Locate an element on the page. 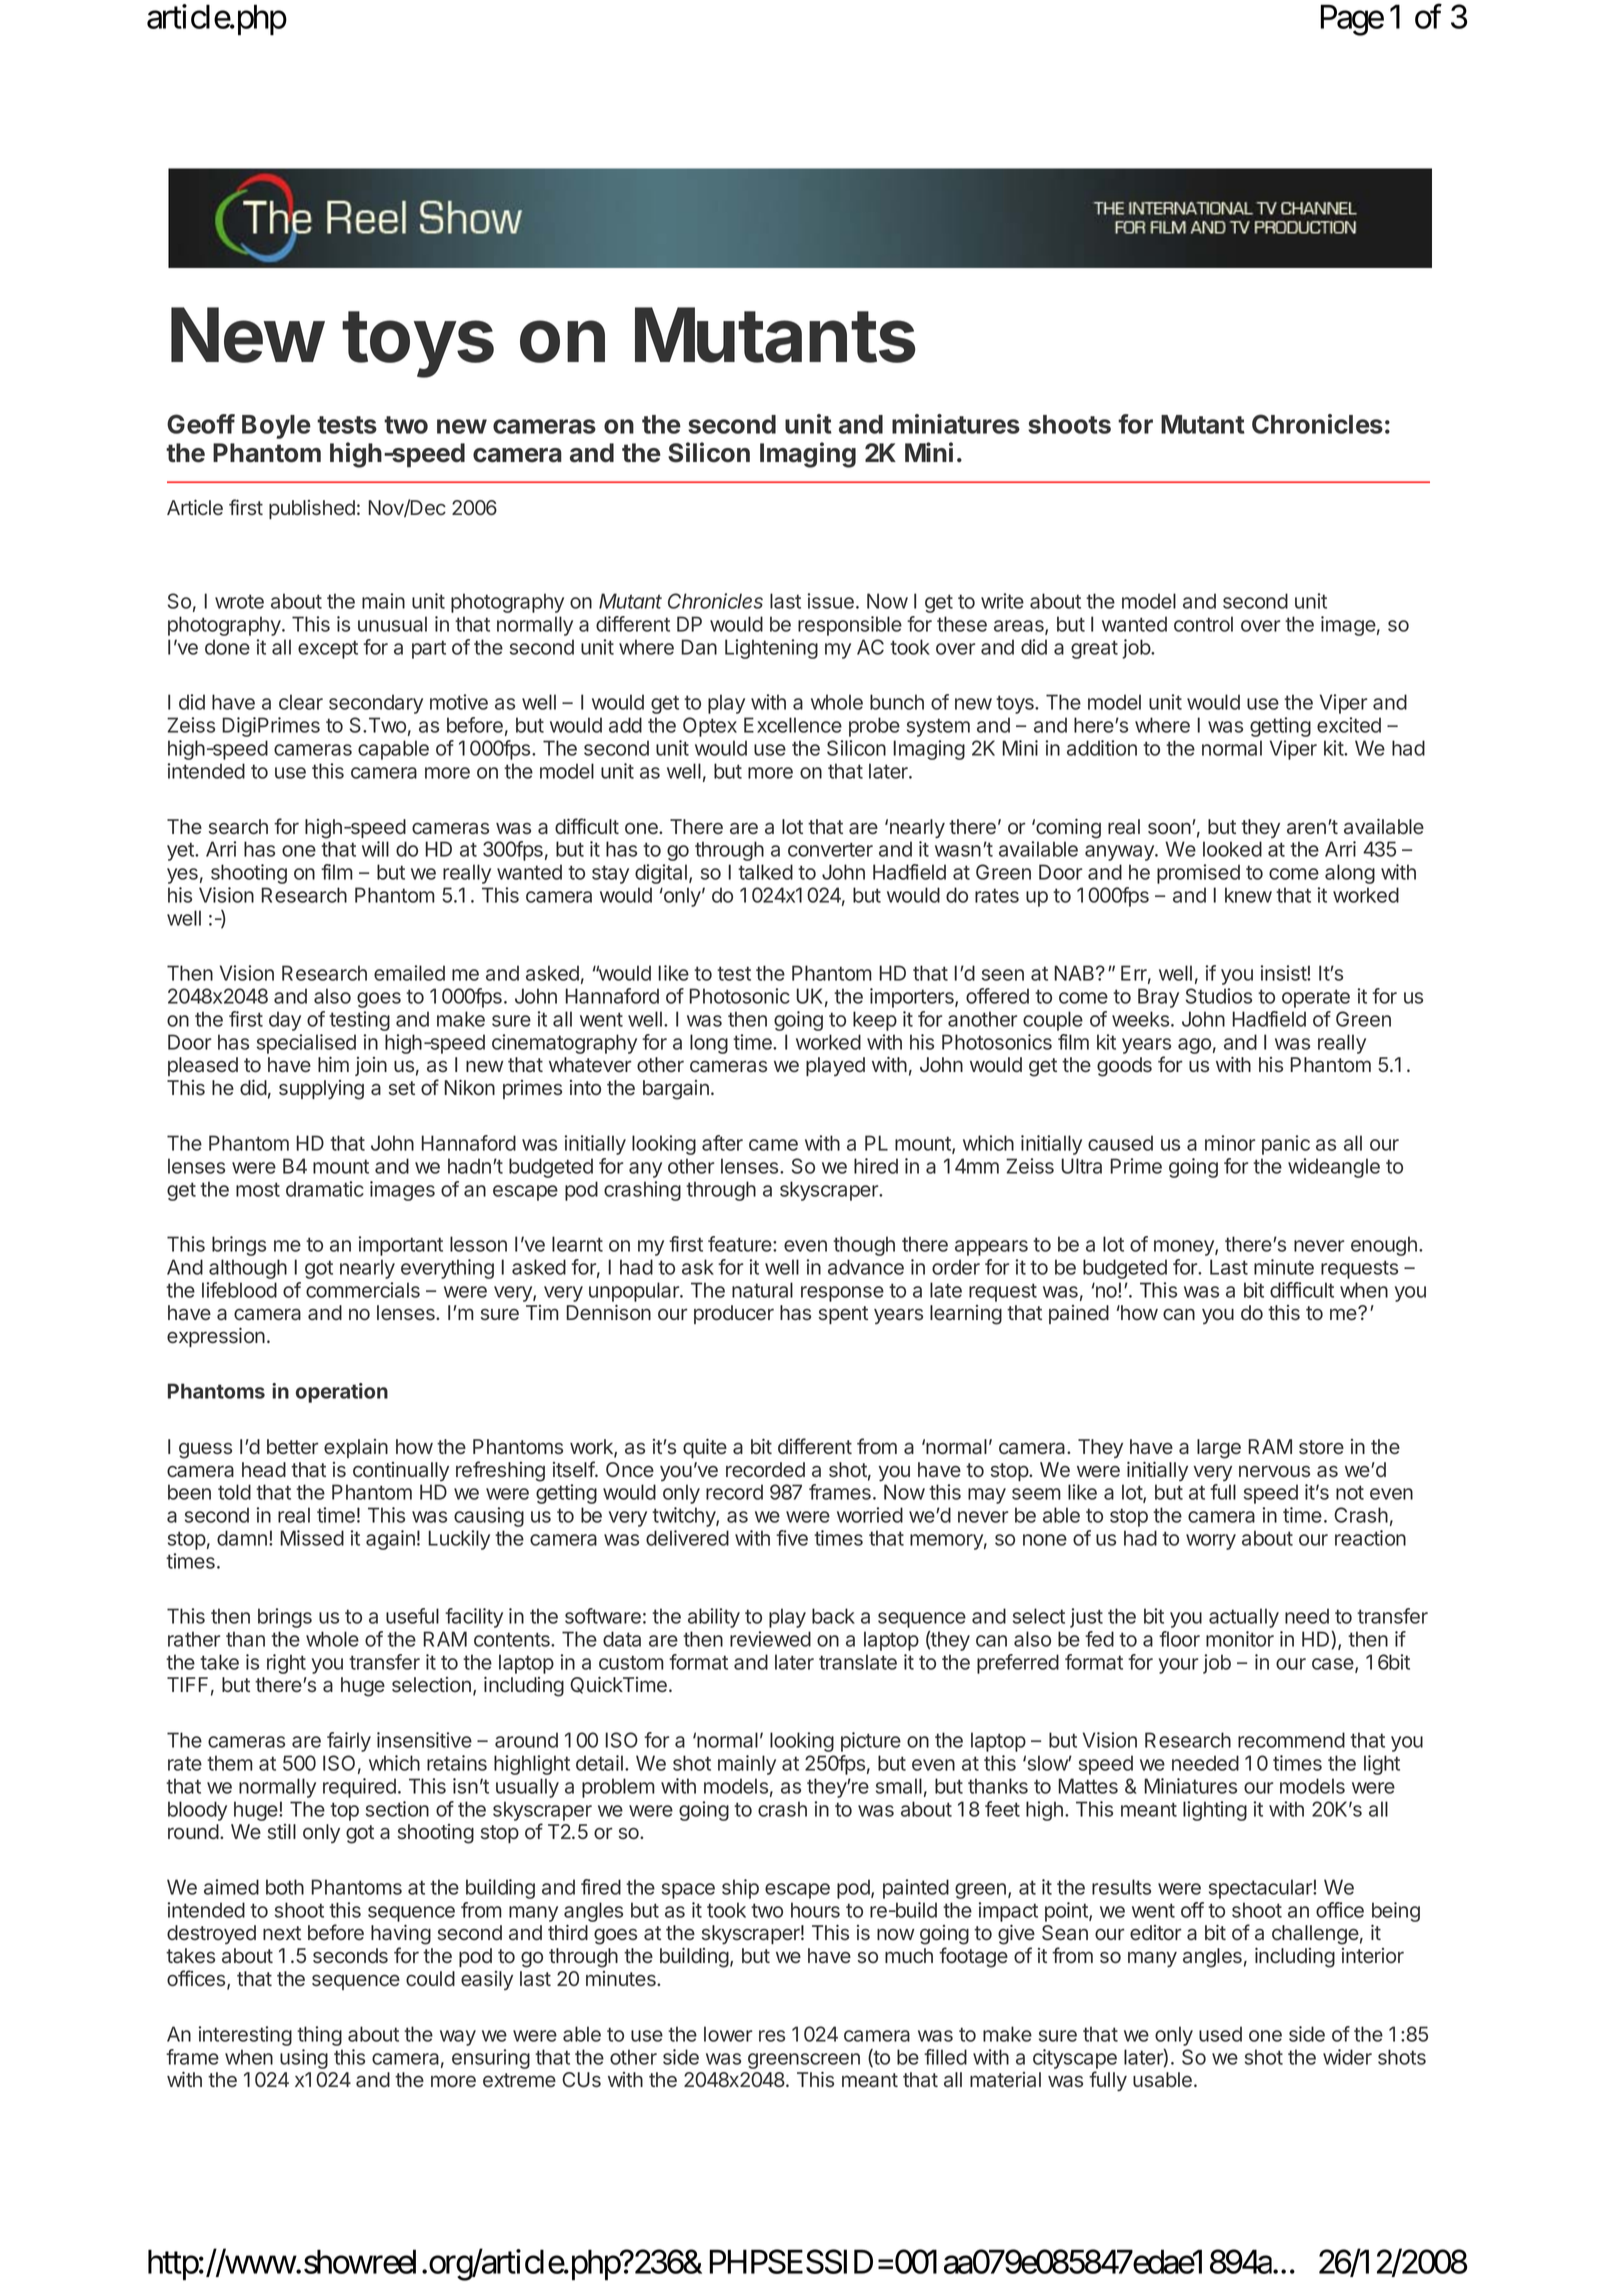 This image has width=1613, height=2282. fairly is located at coordinates (349, 1742).
